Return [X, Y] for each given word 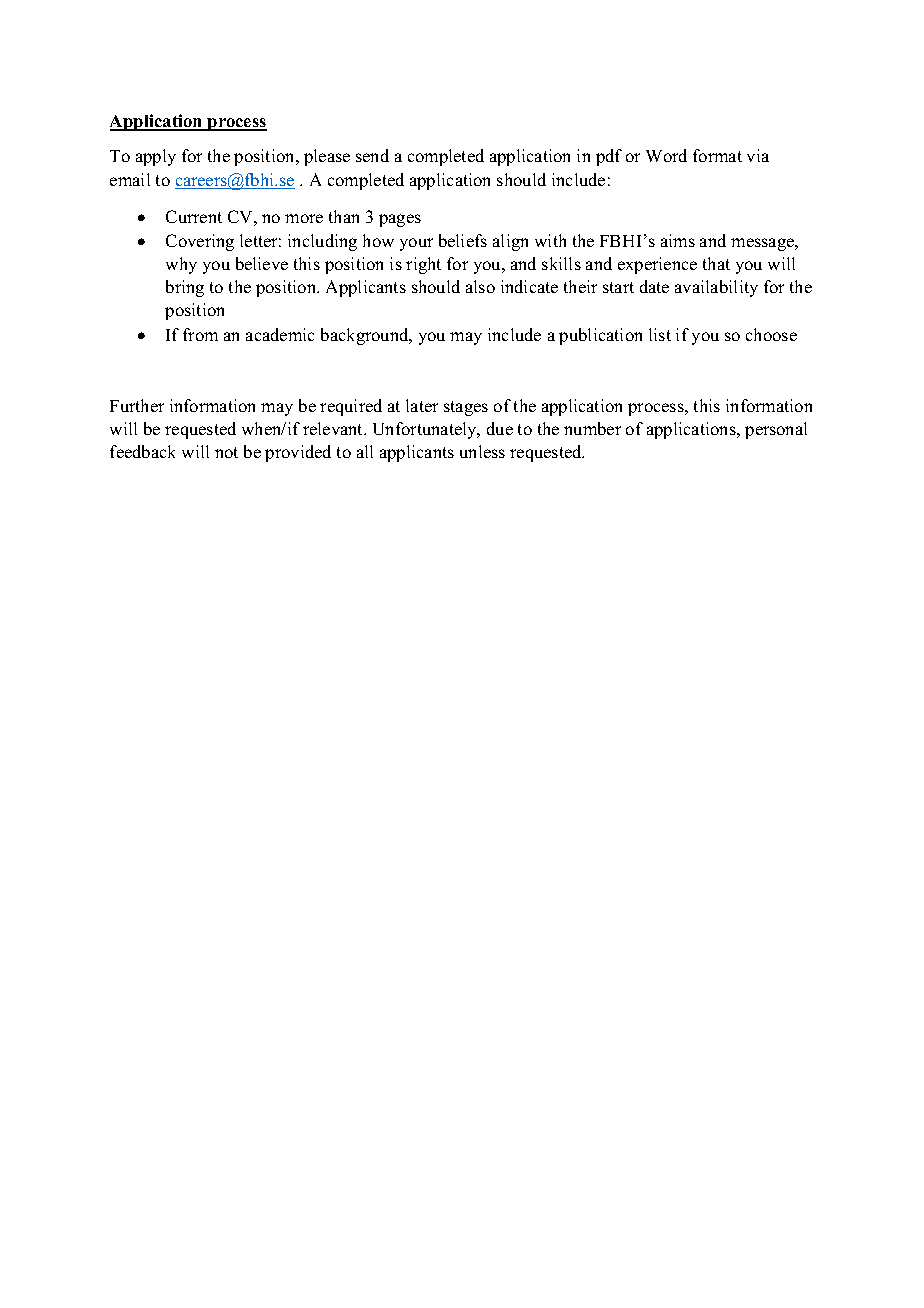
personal [776, 430]
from [200, 334]
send [372, 155]
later [422, 405]
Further [137, 405]
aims [678, 240]
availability [716, 288]
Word [666, 155]
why [181, 265]
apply [156, 157]
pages [400, 220]
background [366, 336]
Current [194, 216]
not [226, 452]
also [480, 286]
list [660, 334]
